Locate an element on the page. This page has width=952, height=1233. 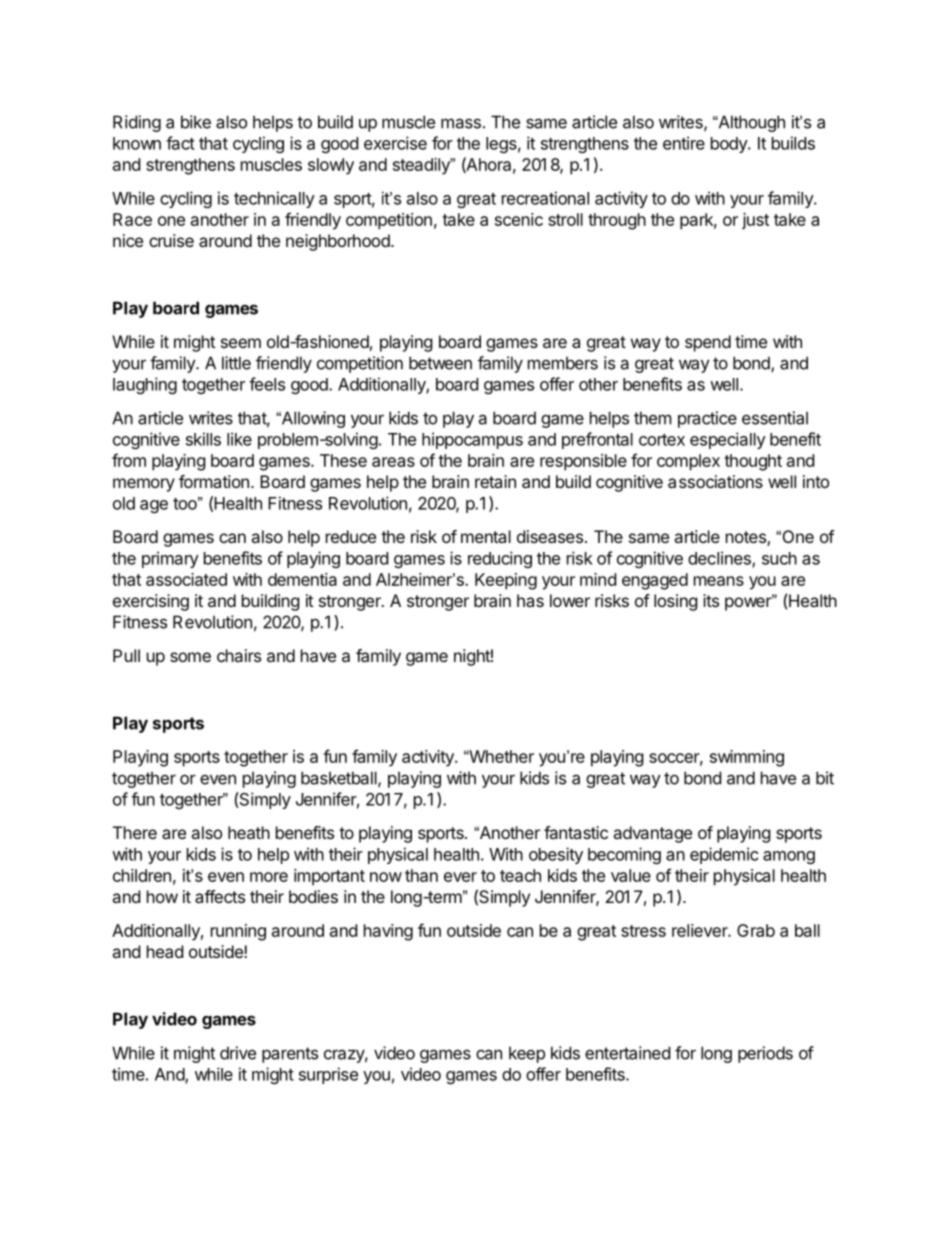
associated is located at coordinates (186, 579).
